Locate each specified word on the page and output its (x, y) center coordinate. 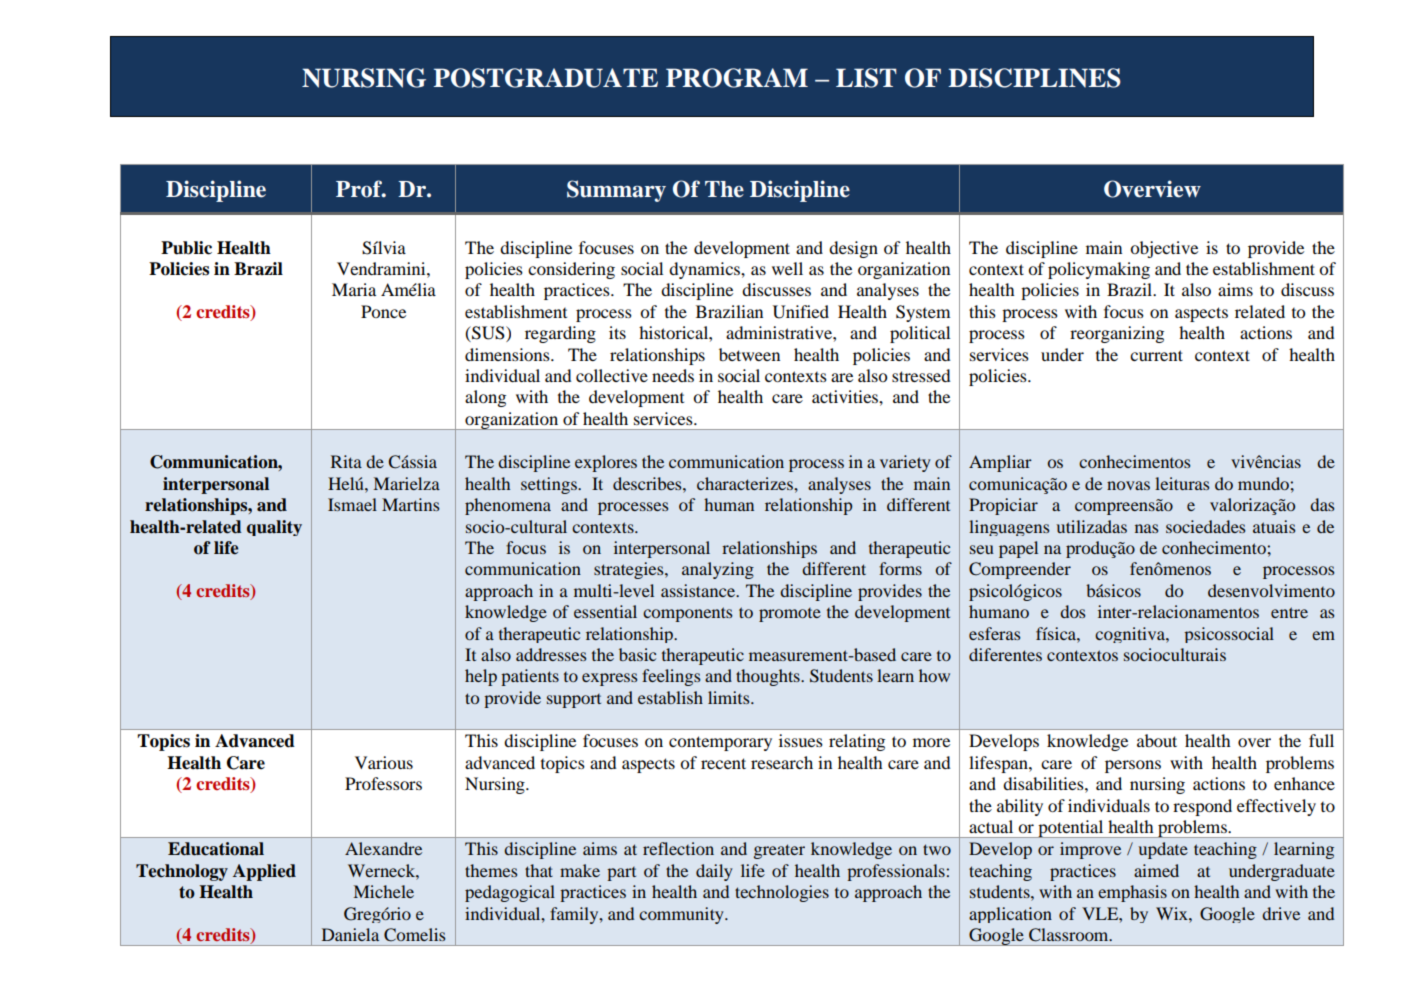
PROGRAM (737, 78)
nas (1146, 528)
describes (648, 483)
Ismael (352, 504)
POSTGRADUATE (545, 78)
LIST (866, 78)
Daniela (350, 934)
